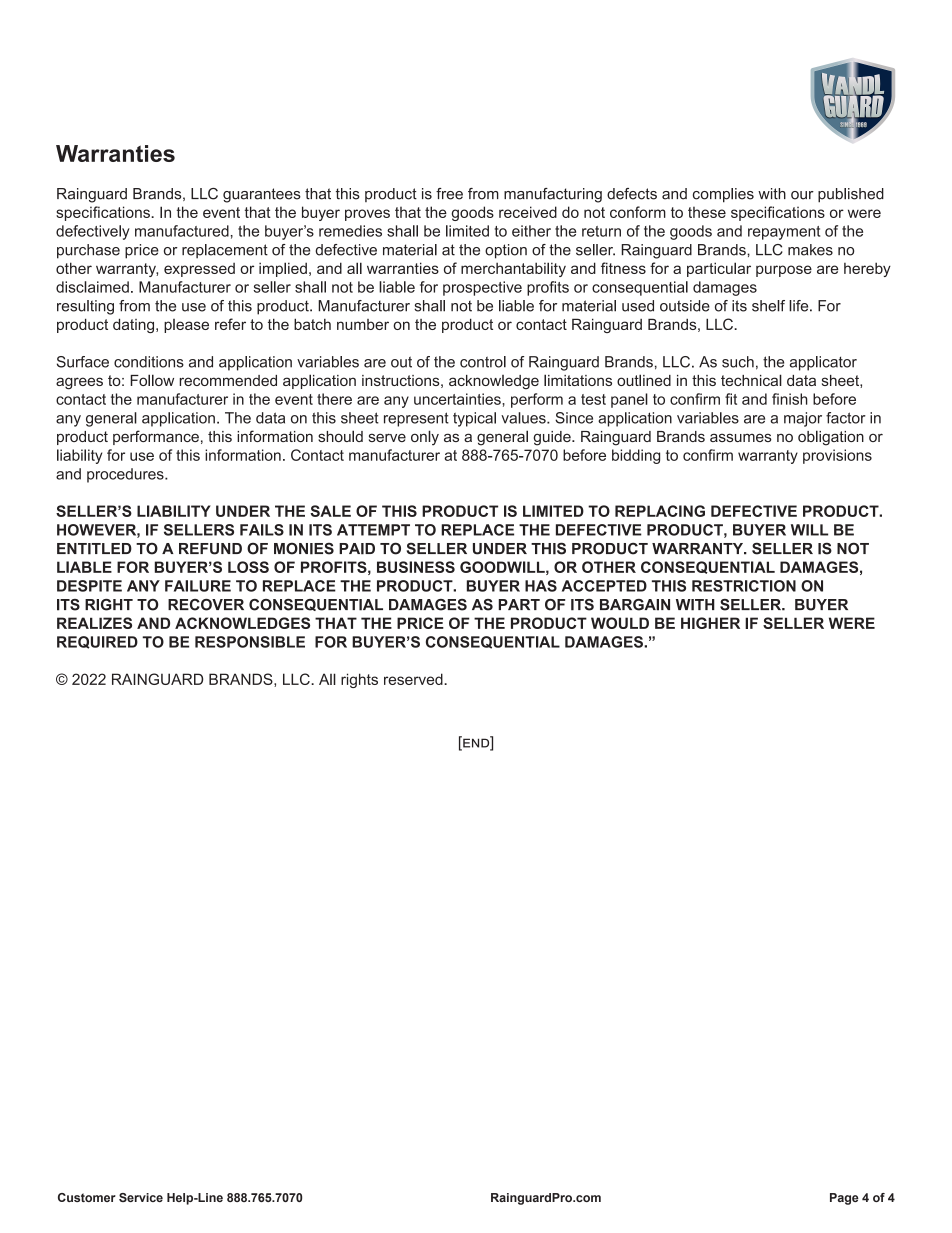  Describe the element at coordinates (182, 231) in the page. I see `manufactured` at that location.
